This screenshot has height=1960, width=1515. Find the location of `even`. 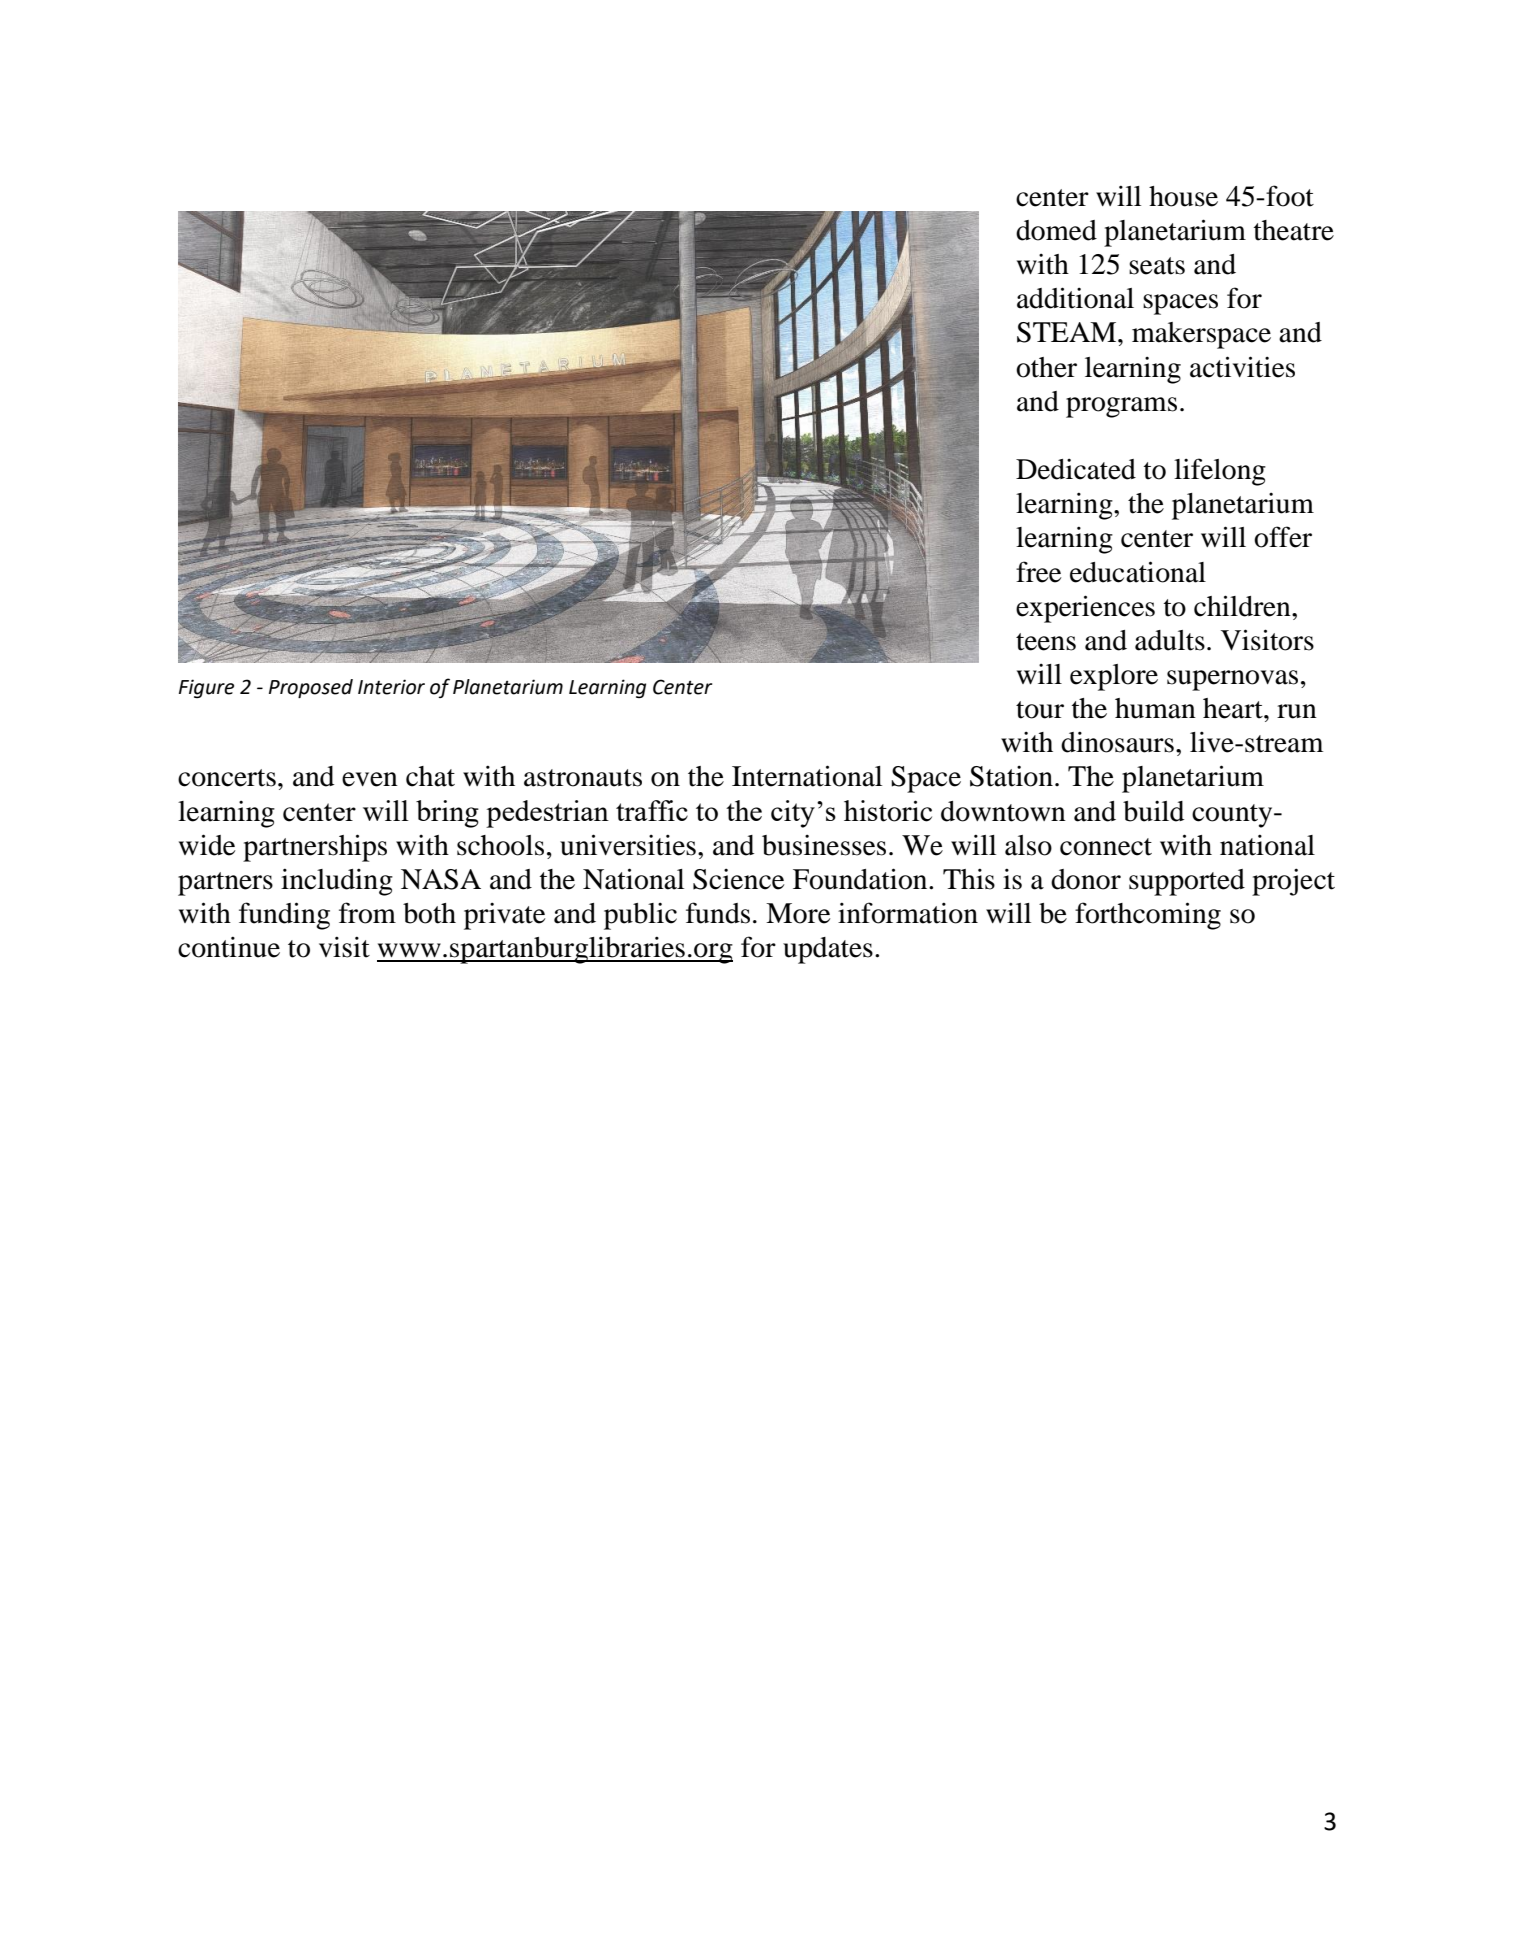

even is located at coordinates (370, 779).
